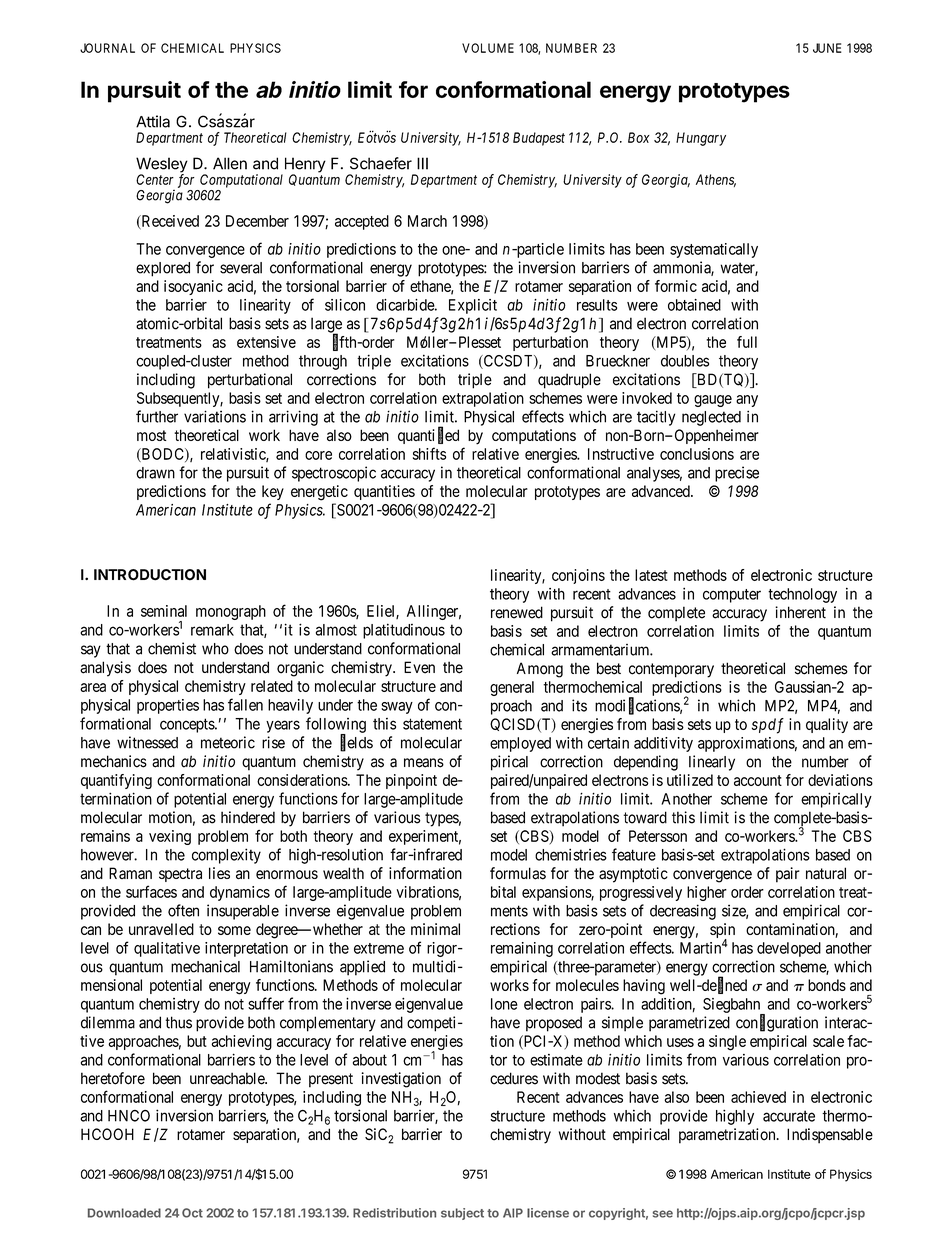  What do you see at coordinates (517, 612) in the screenshot?
I see `renewed` at bounding box center [517, 612].
